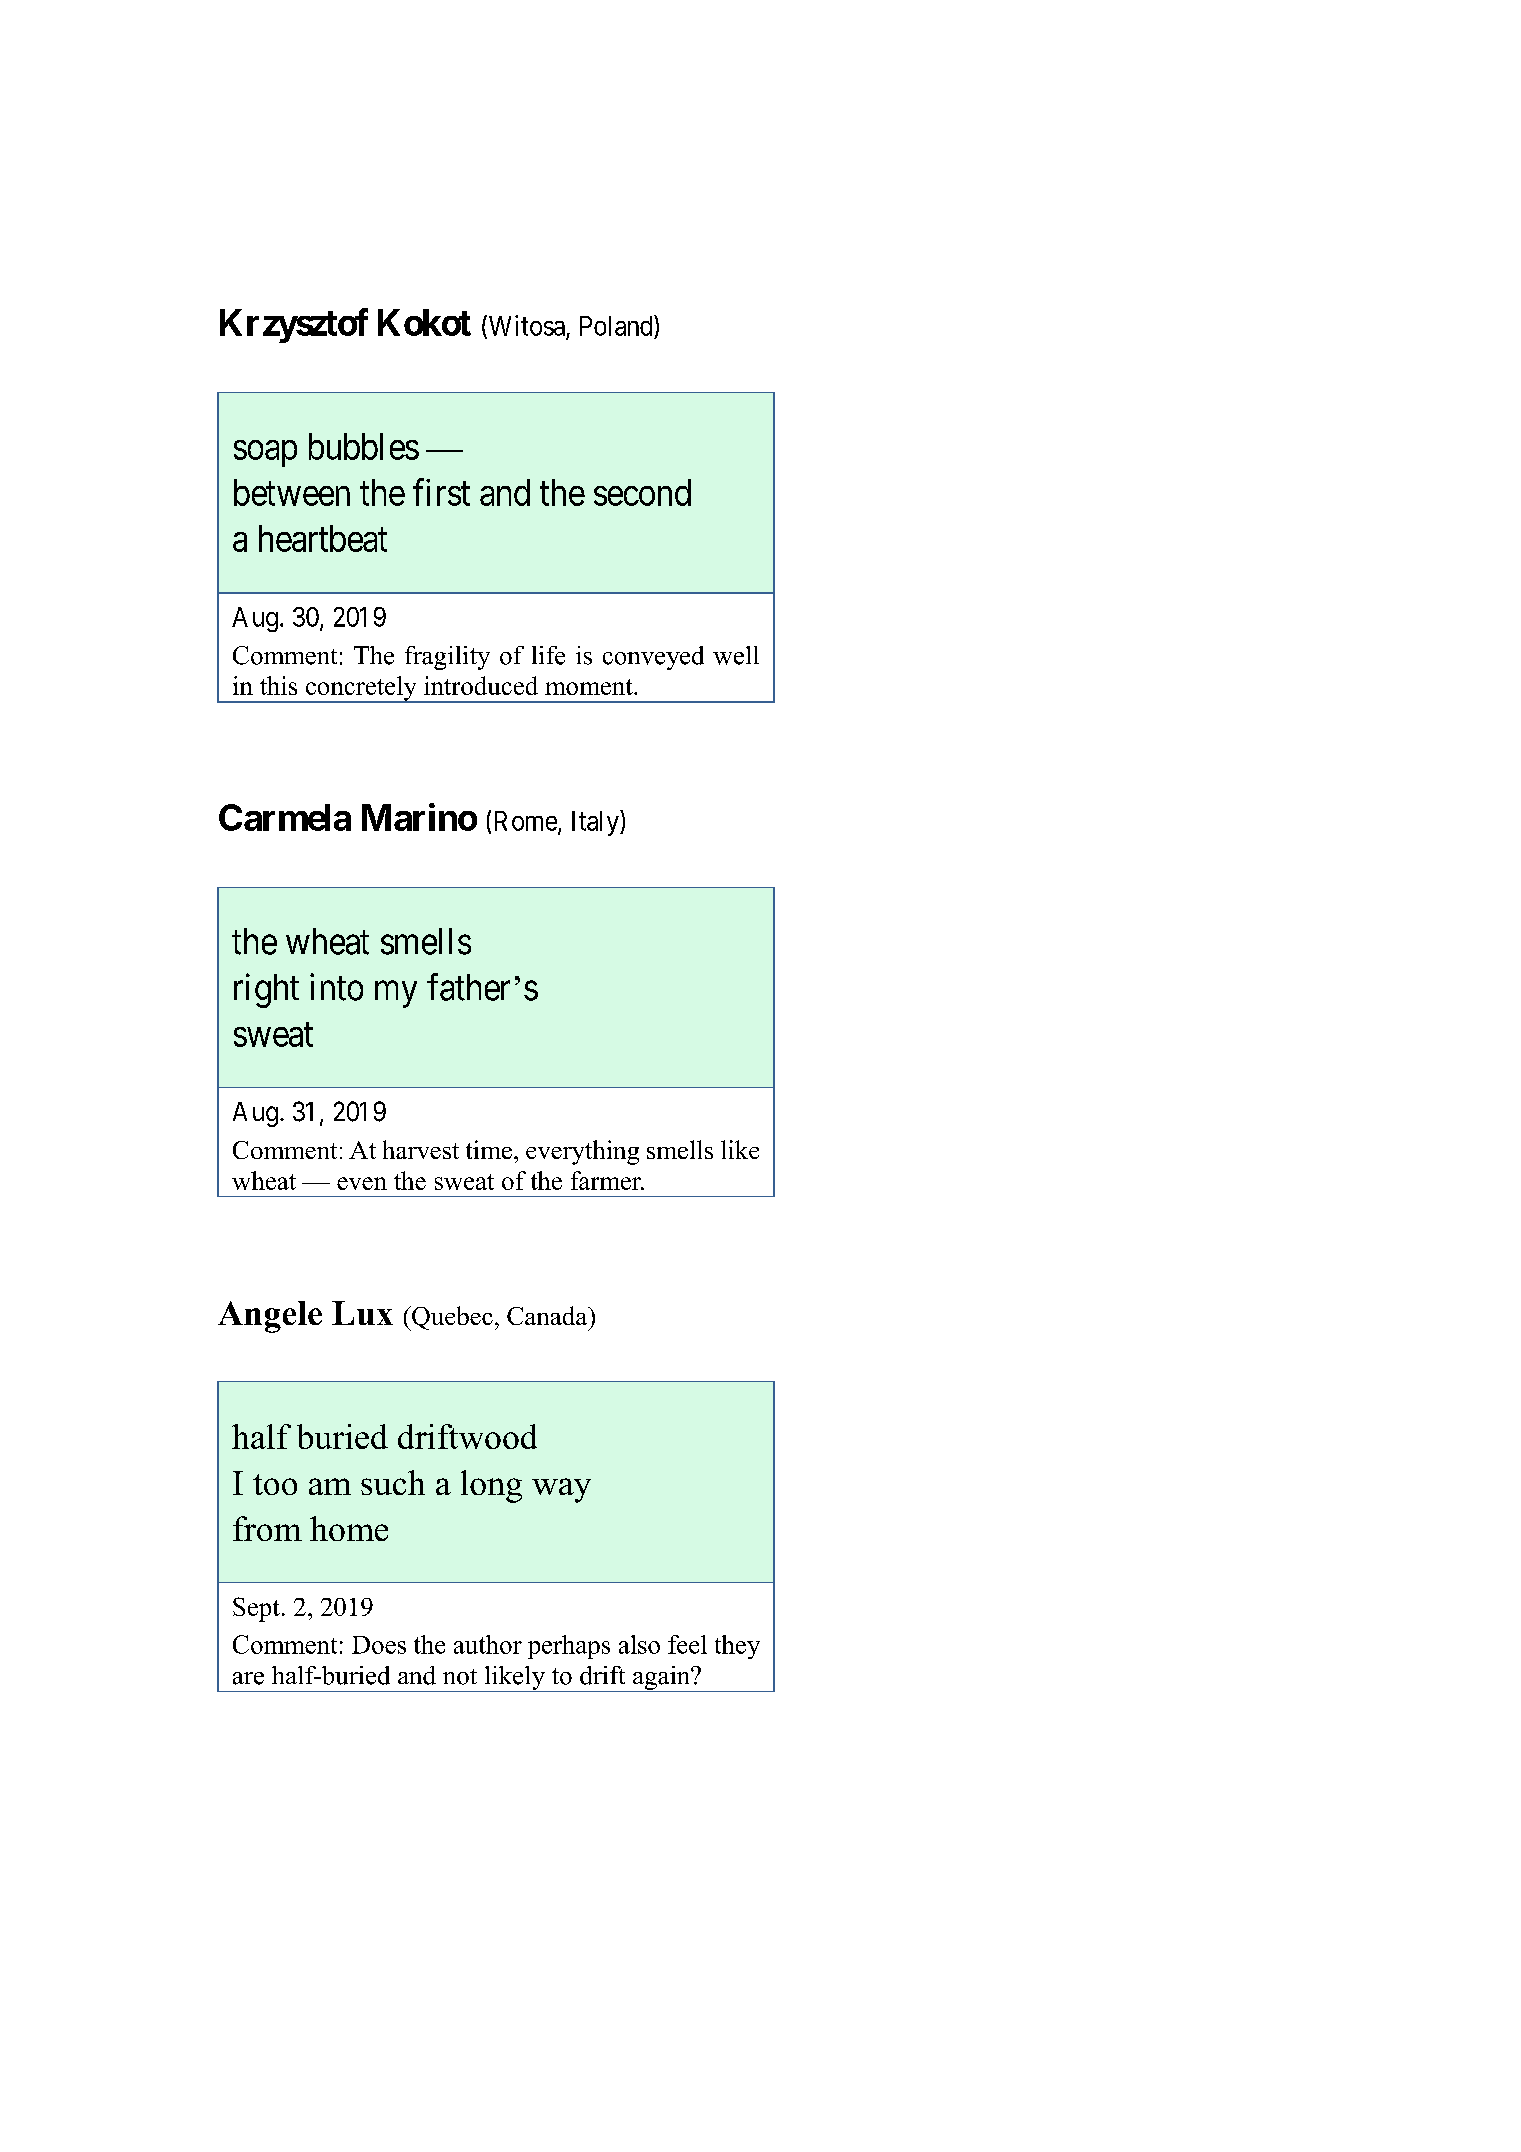 This screenshot has width=1521, height=2152. Describe the element at coordinates (362, 1183) in the screenshot. I see `even` at that location.
